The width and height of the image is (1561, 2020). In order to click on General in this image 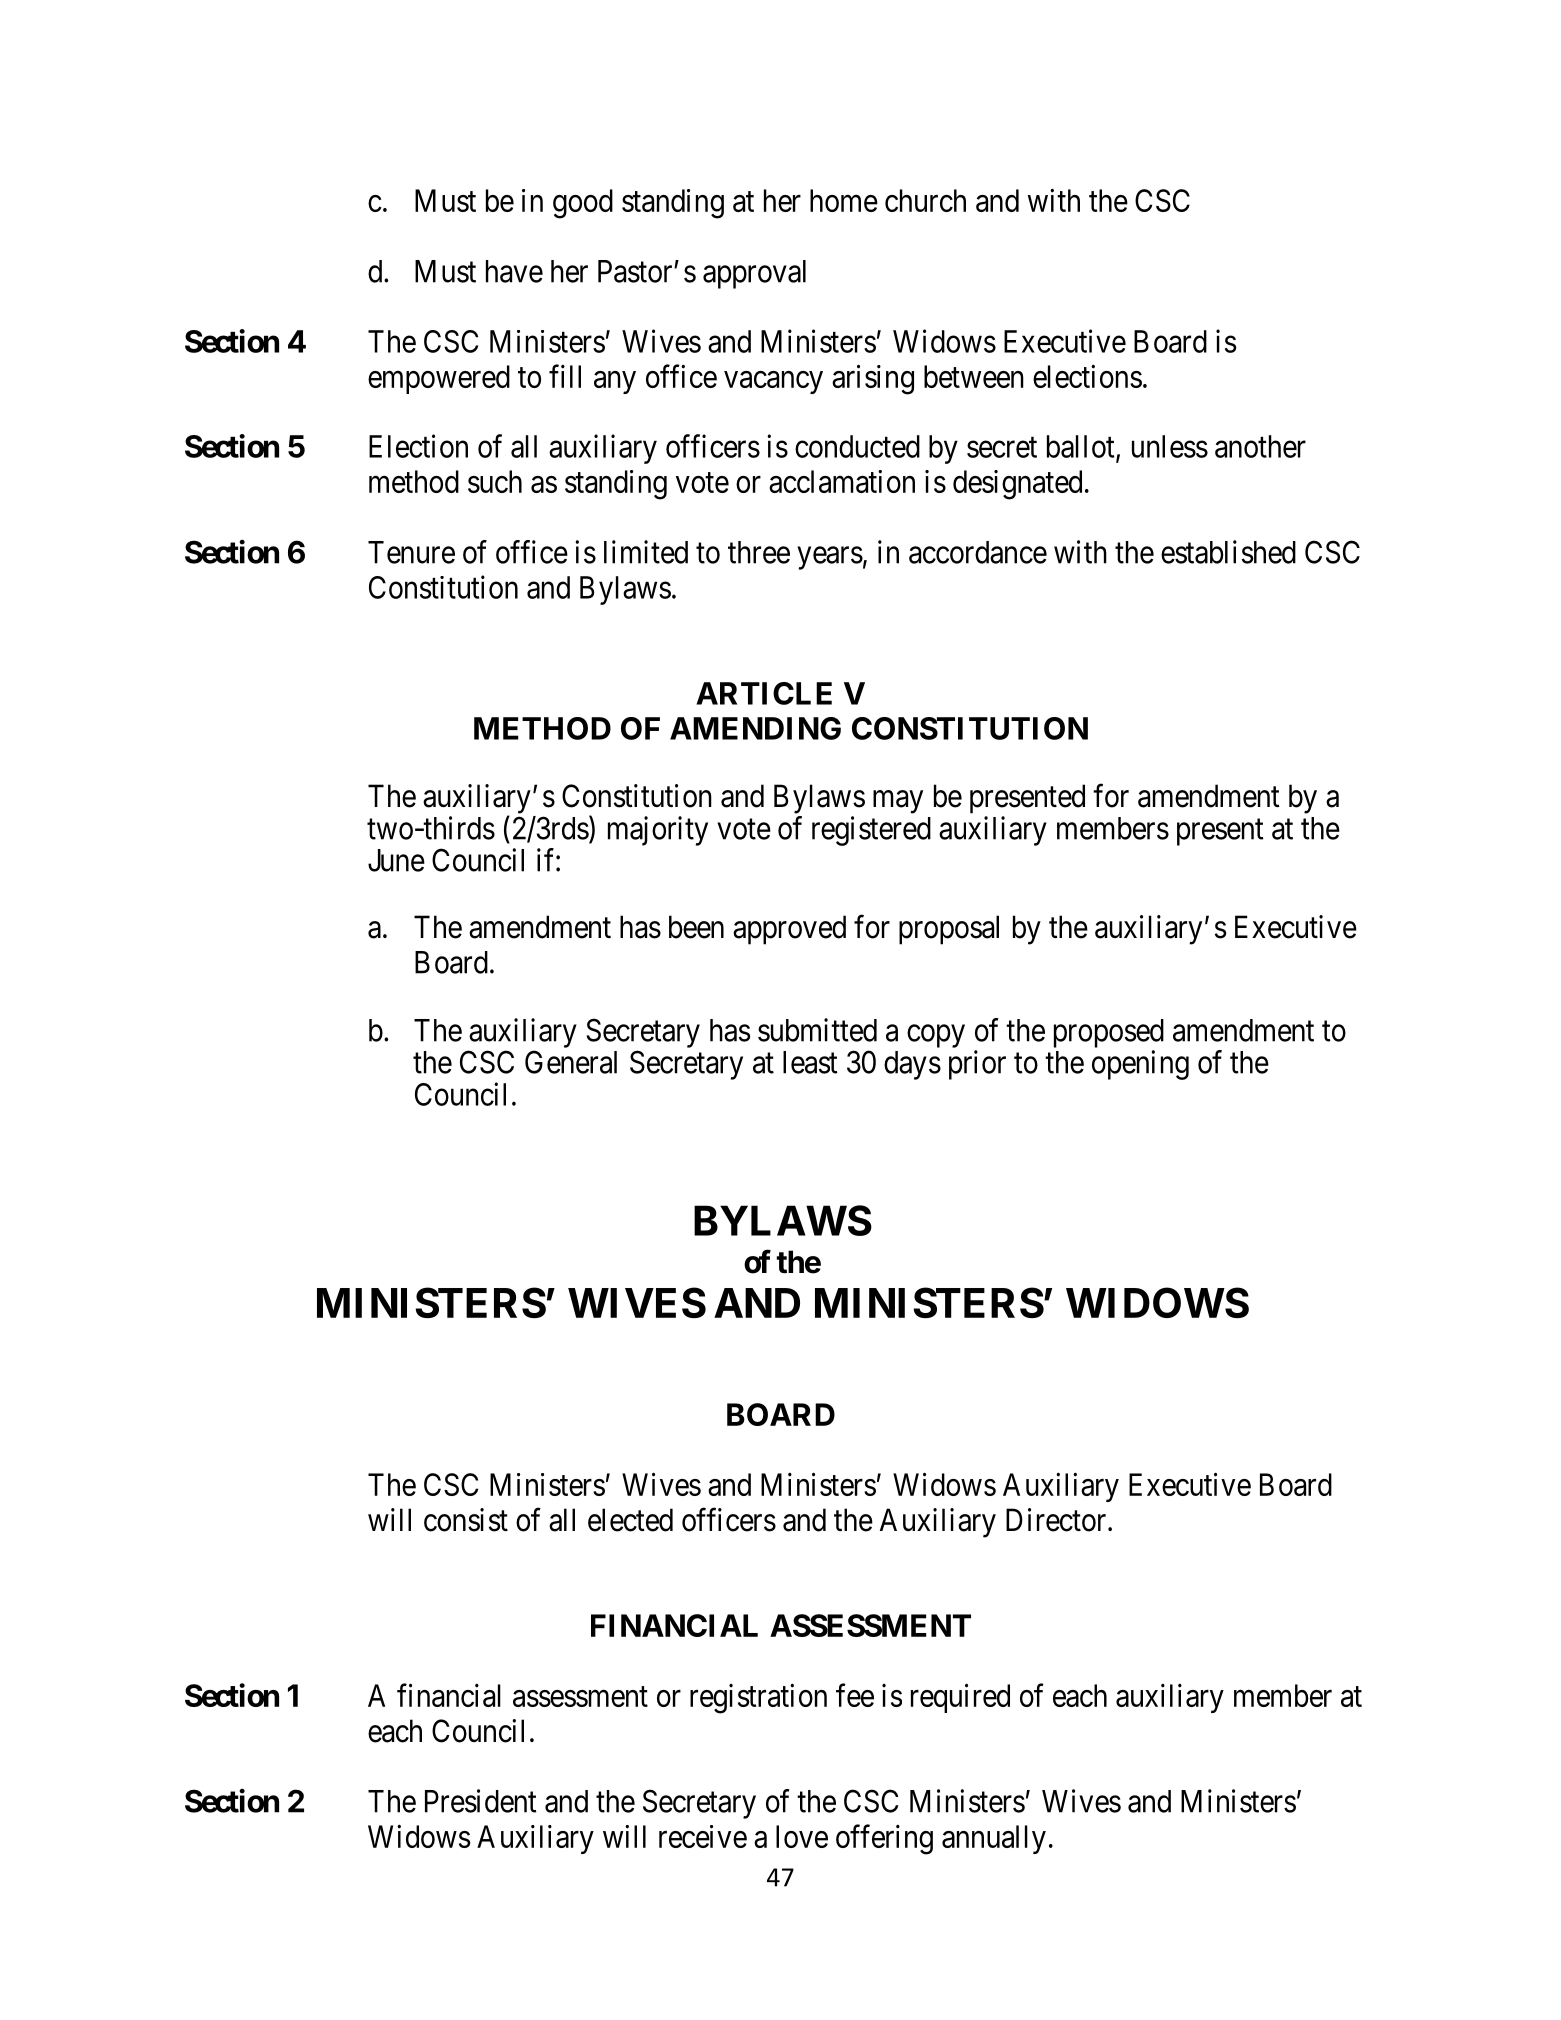, I will do `click(571, 1062)`.
